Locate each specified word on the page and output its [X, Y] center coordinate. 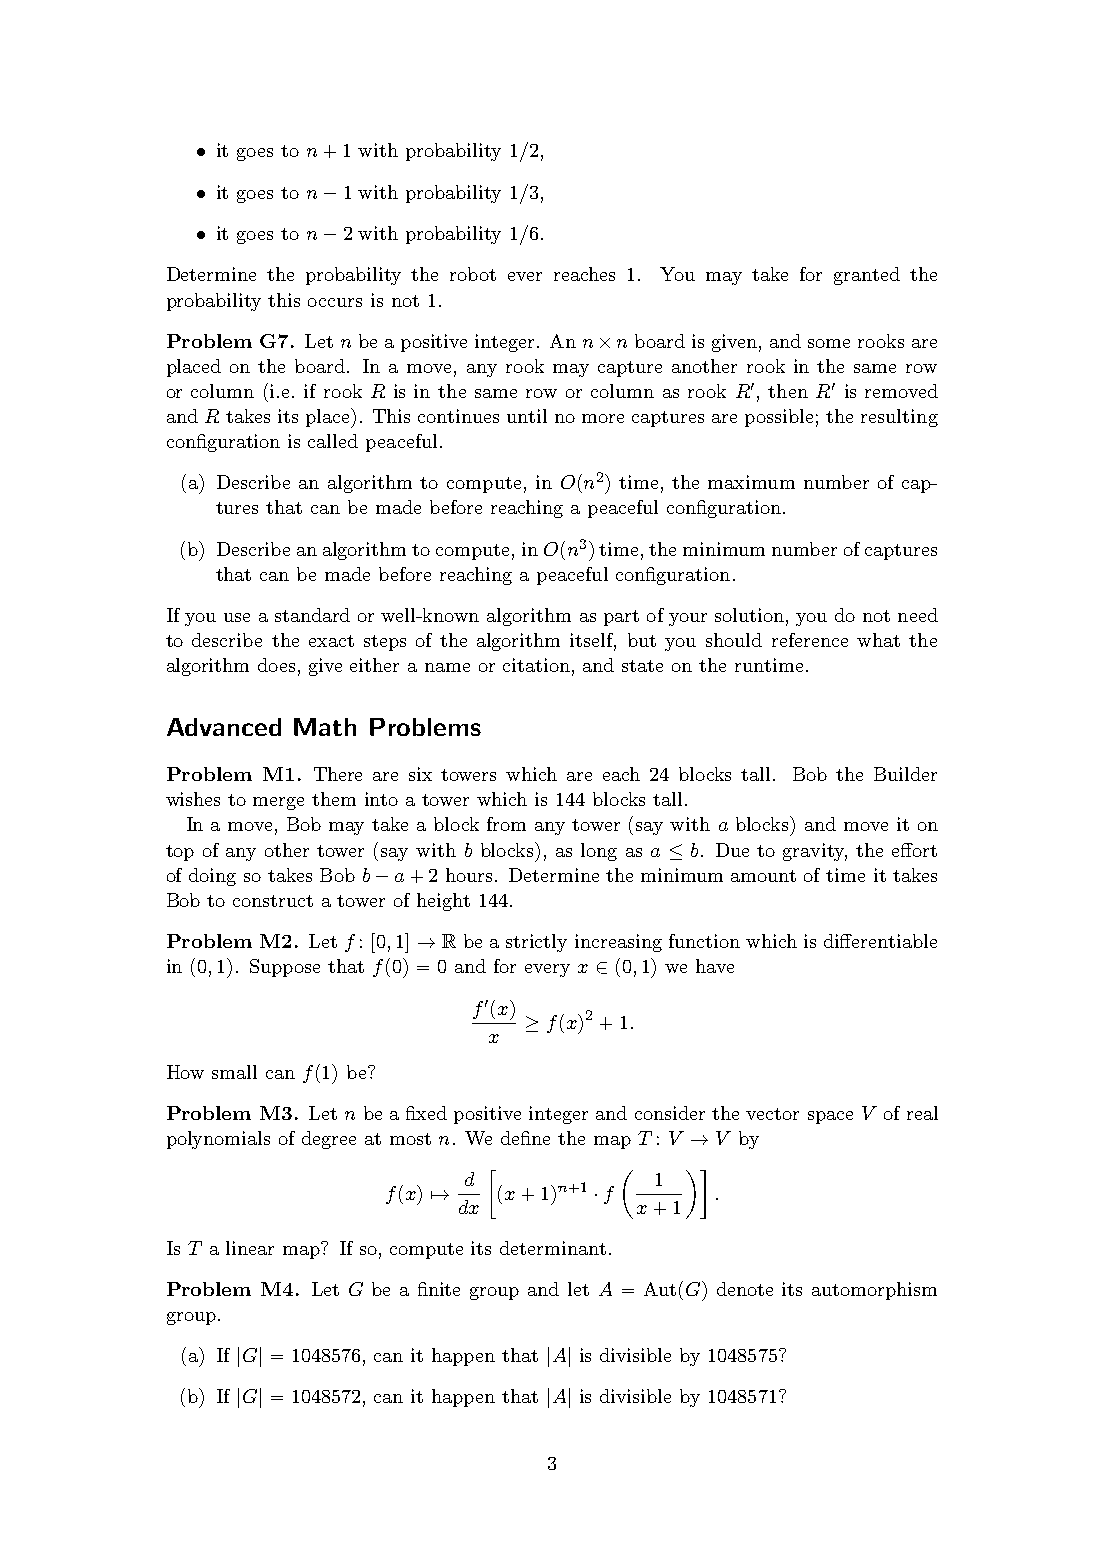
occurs [335, 302]
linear [250, 1248]
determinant [553, 1248]
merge [278, 803]
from [506, 824]
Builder [905, 774]
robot [473, 274]
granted [867, 276]
